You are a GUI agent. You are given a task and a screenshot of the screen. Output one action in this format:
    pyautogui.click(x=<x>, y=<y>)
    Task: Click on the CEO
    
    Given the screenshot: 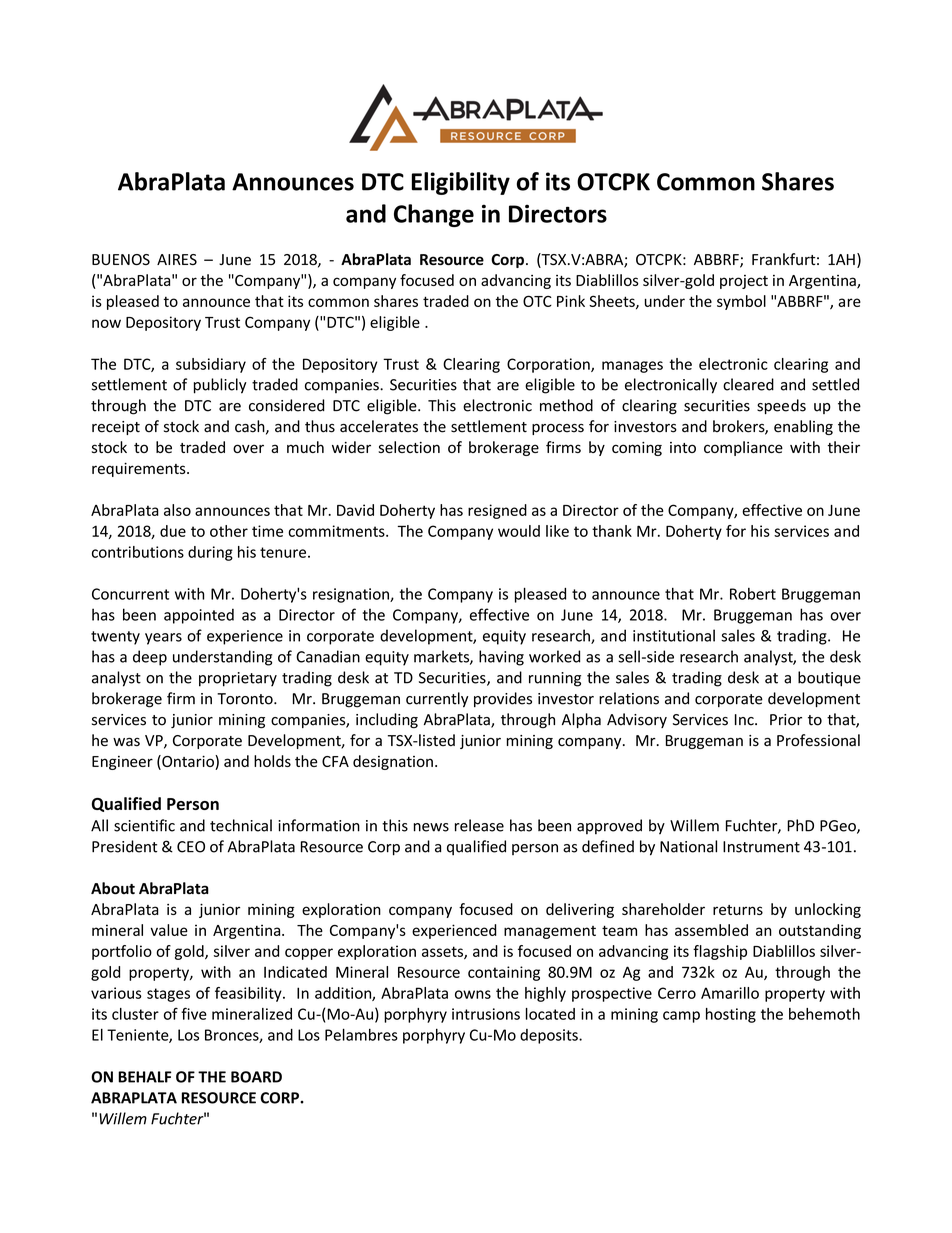 What is the action you would take?
    pyautogui.click(x=191, y=847)
